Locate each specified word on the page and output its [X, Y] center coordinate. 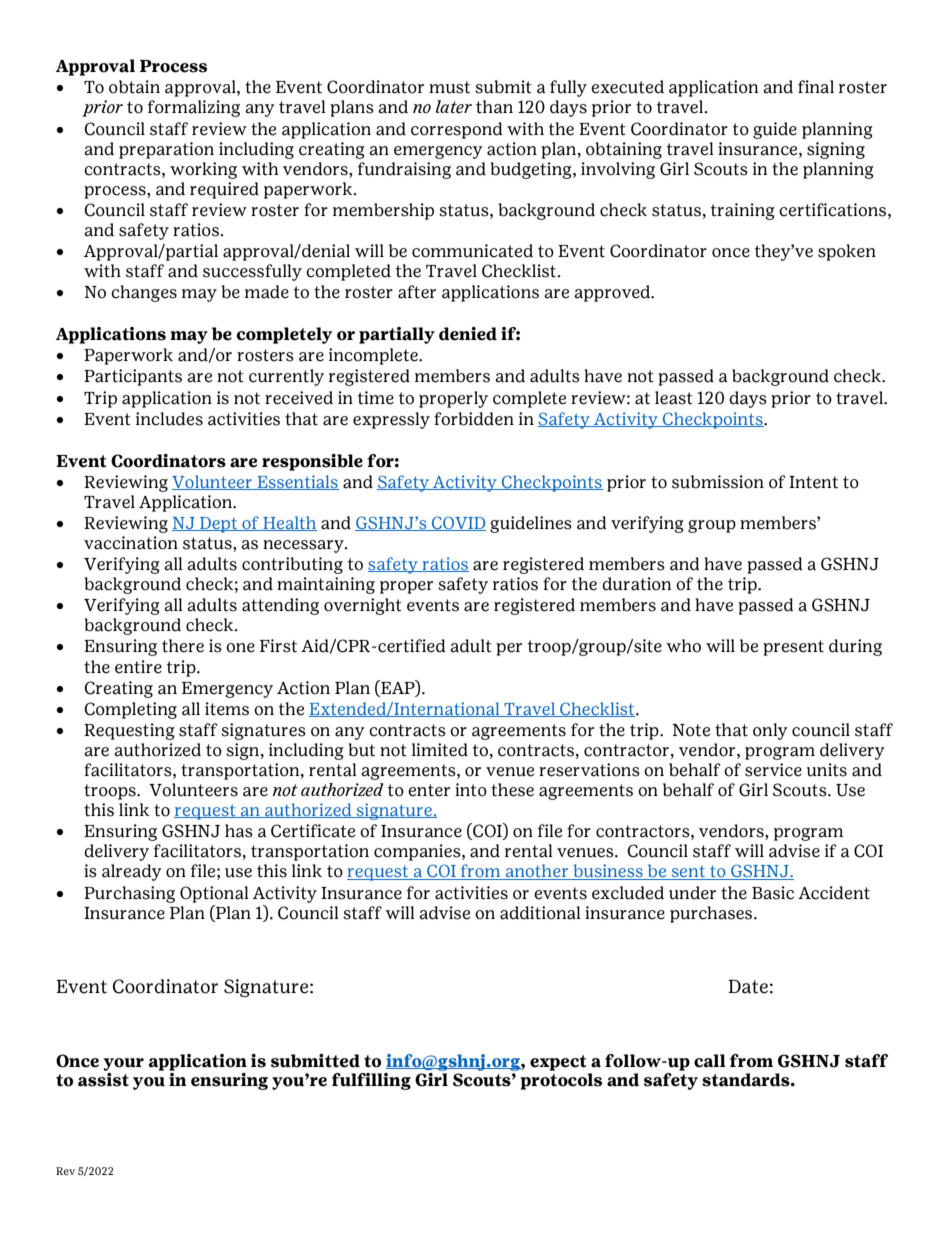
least [674, 398]
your [123, 1064]
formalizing [194, 108]
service [773, 770]
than [494, 107]
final [816, 87]
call [710, 1061]
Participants [133, 377]
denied [468, 334]
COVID [458, 523]
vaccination [131, 543]
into [471, 790]
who [683, 646]
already [131, 872]
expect [558, 1063]
